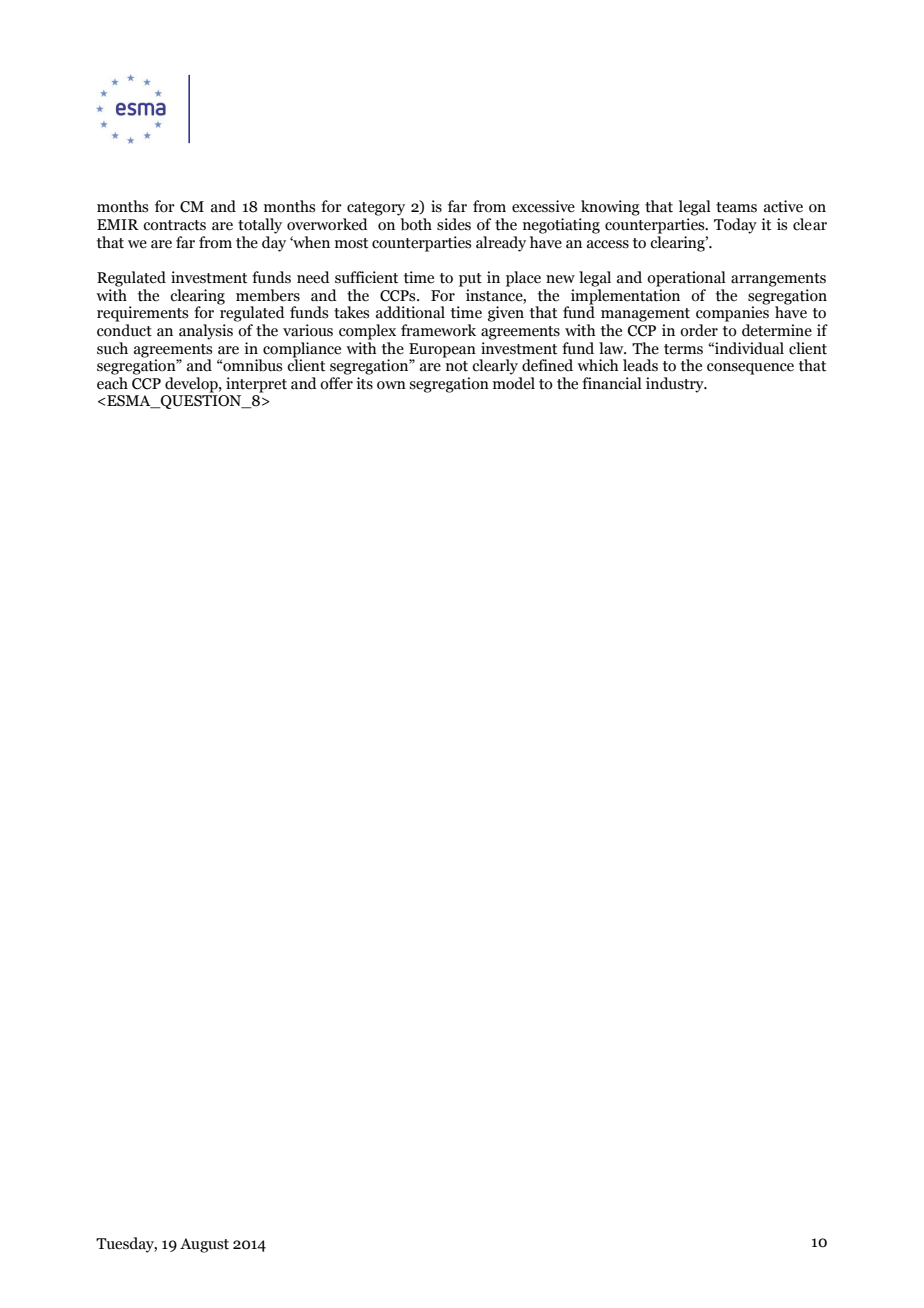  Describe the element at coordinates (735, 226) in the document. I see `Today` at that location.
